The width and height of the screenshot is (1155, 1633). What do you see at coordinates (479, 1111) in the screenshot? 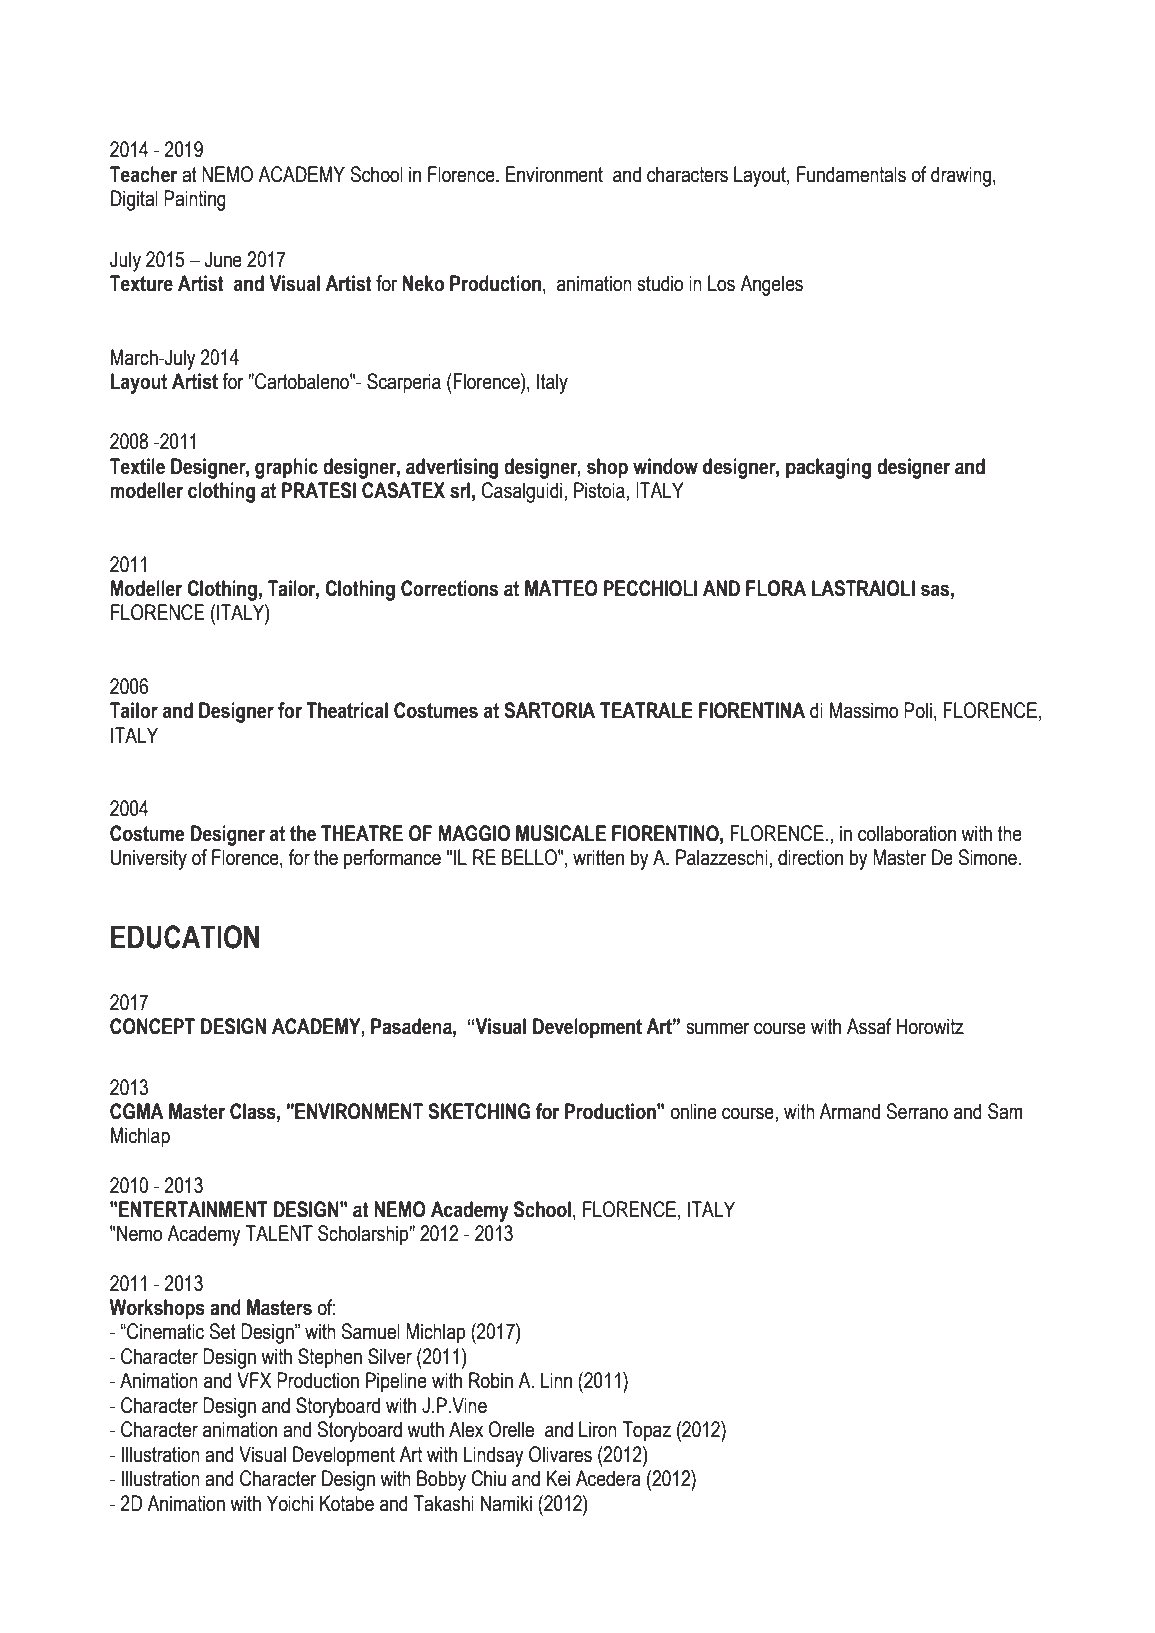
I see `SKETCHING` at bounding box center [479, 1111].
